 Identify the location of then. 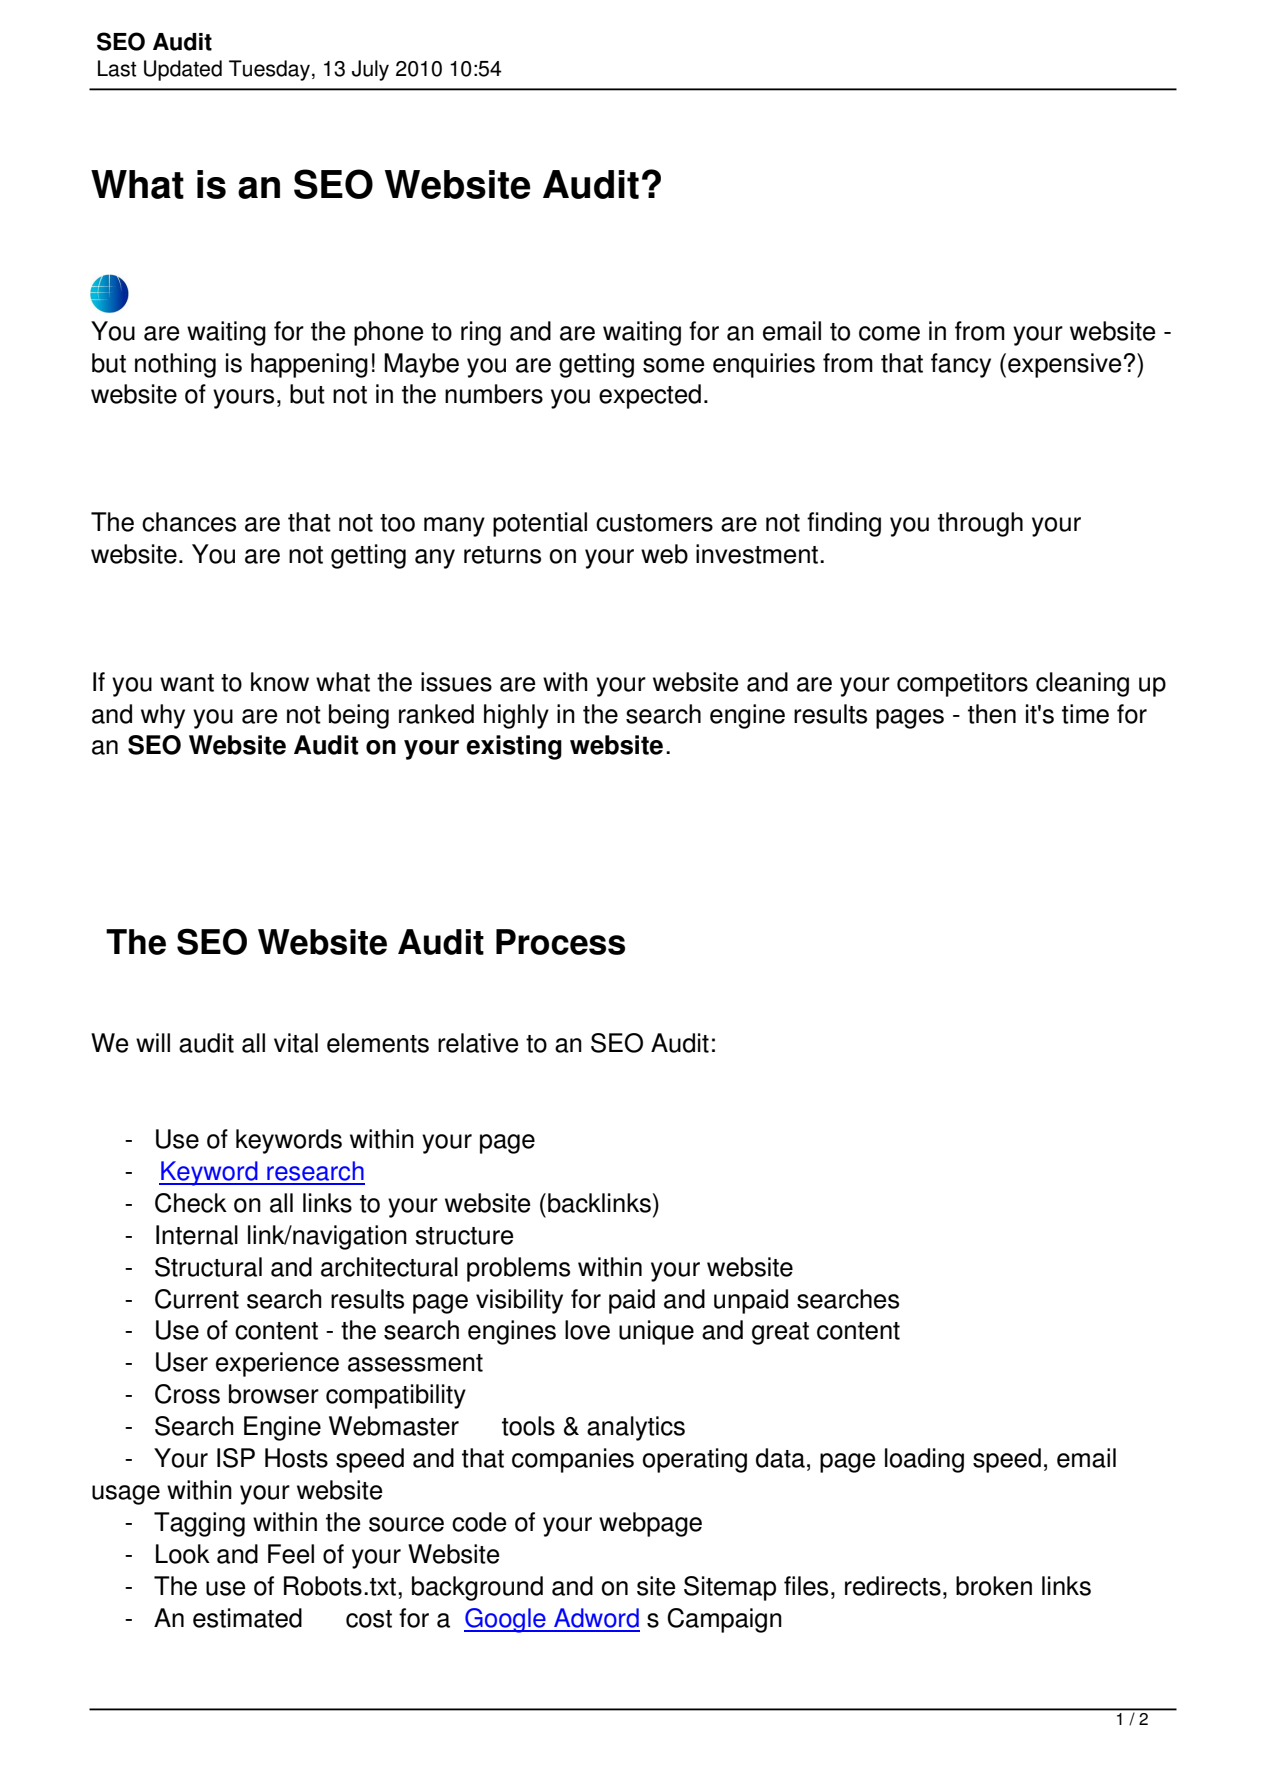
(992, 714).
